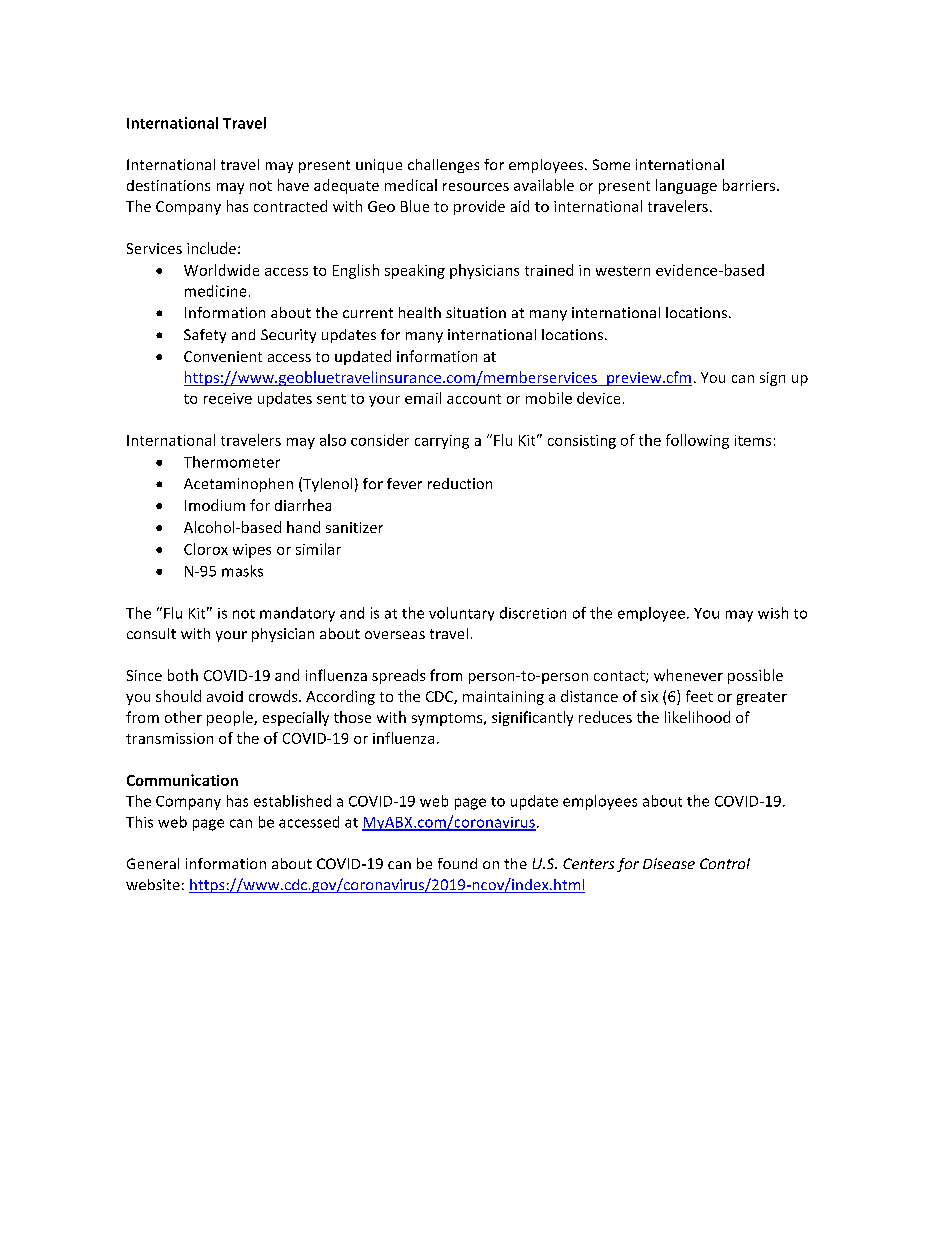 The height and width of the screenshot is (1233, 952). Describe the element at coordinates (476, 312) in the screenshot. I see `situation` at that location.
